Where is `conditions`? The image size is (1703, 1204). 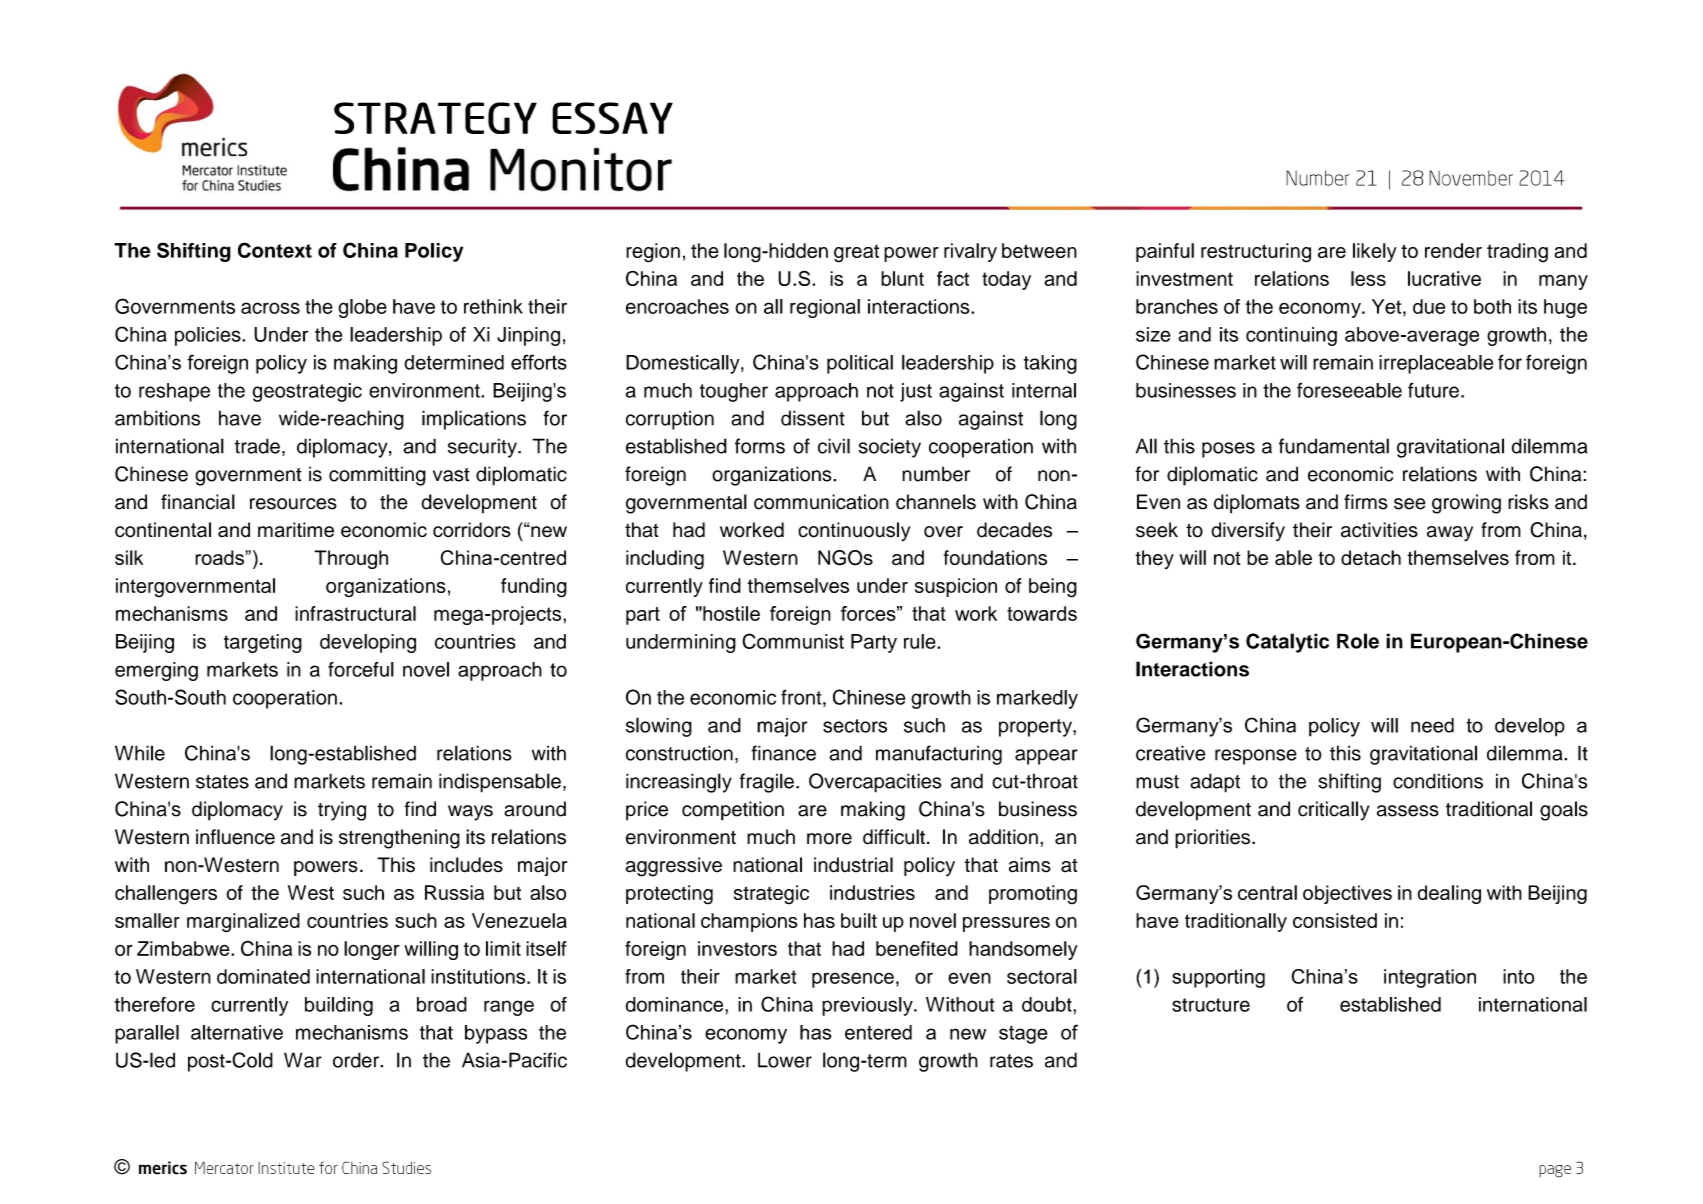
conditions is located at coordinates (1438, 781).
